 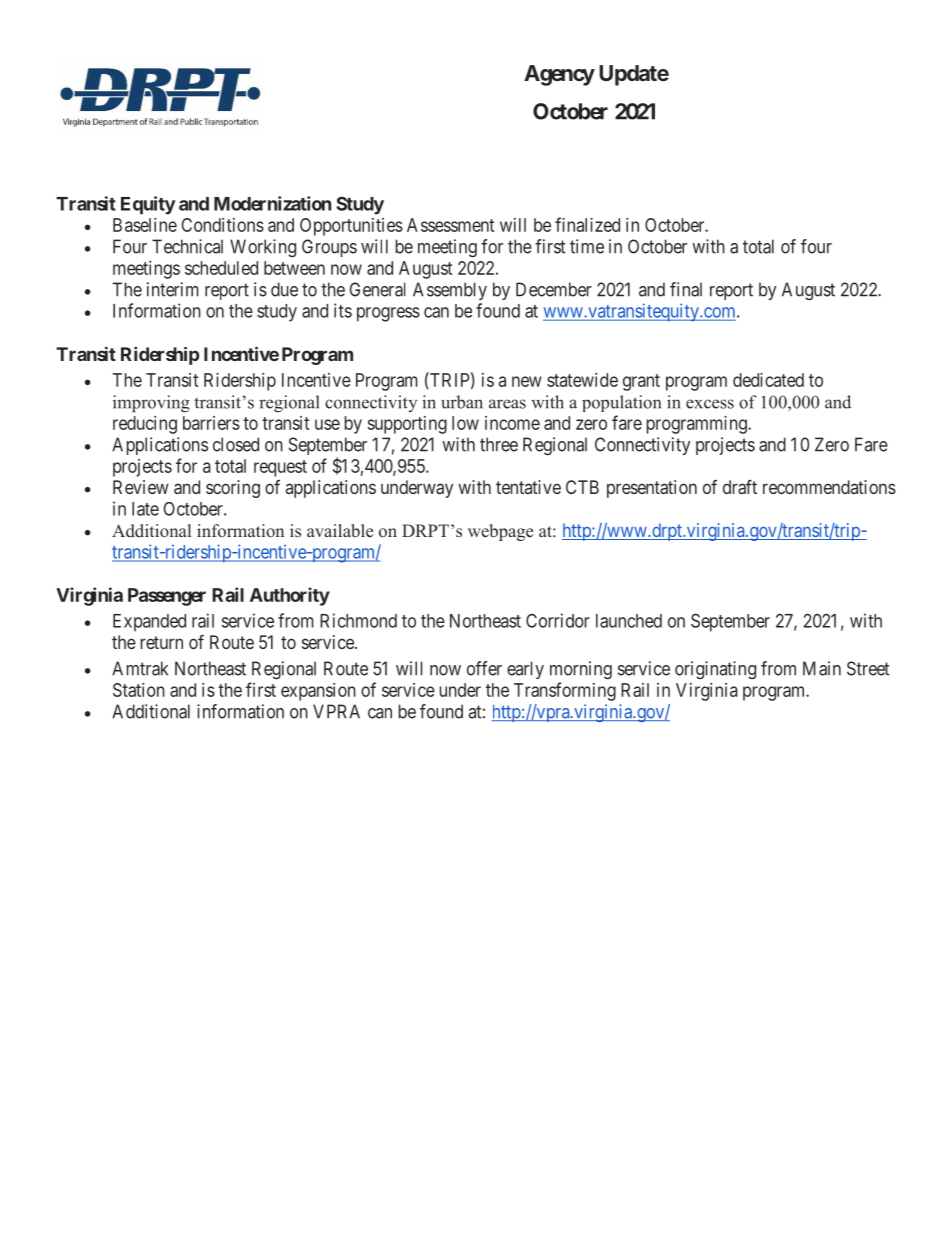 I want to click on webpage, so click(x=500, y=532).
